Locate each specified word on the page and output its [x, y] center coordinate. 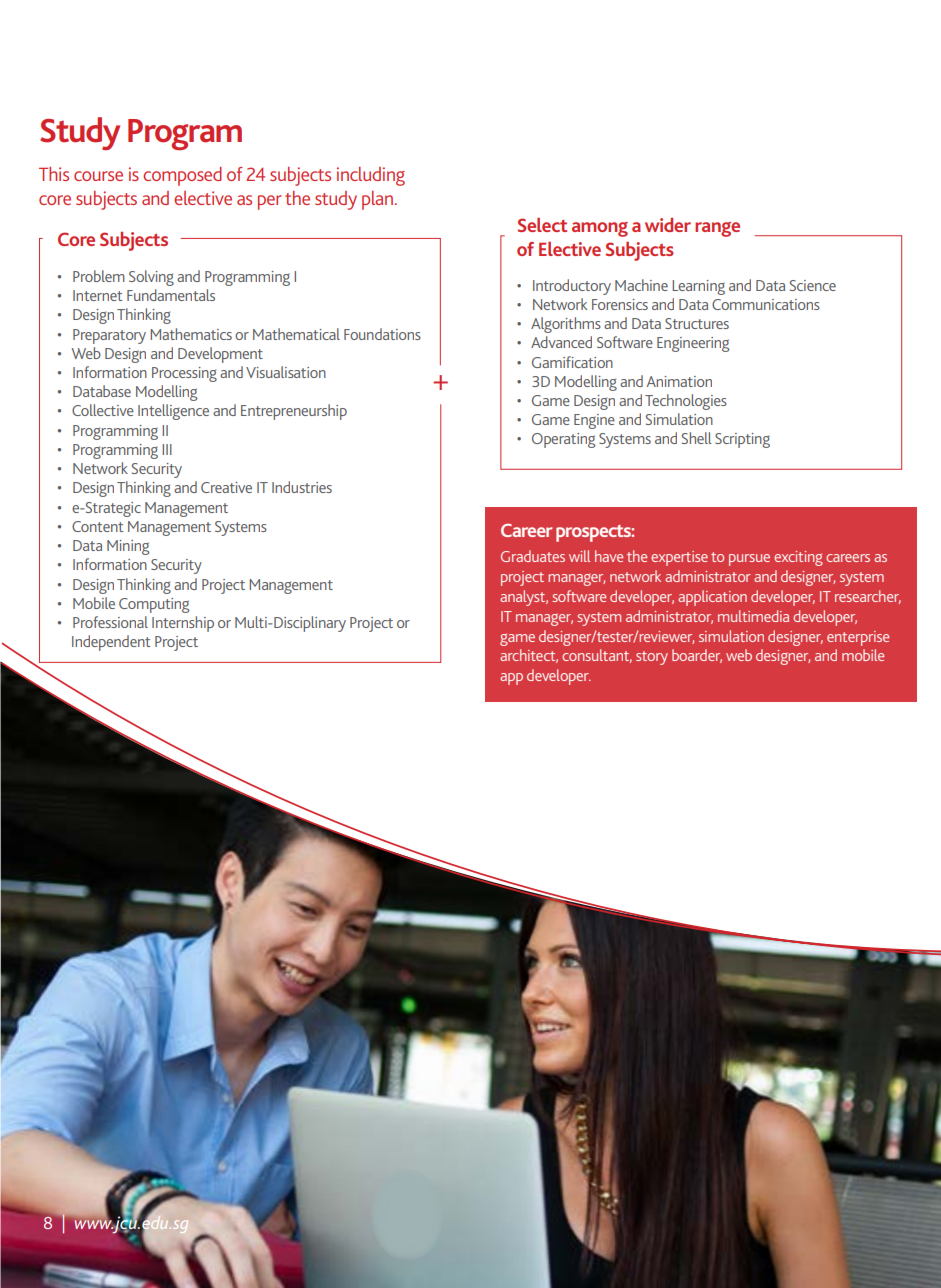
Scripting [742, 440]
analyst [524, 598]
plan [379, 200]
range [717, 229]
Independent [111, 643]
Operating [563, 440]
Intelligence [173, 412]
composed [182, 176]
